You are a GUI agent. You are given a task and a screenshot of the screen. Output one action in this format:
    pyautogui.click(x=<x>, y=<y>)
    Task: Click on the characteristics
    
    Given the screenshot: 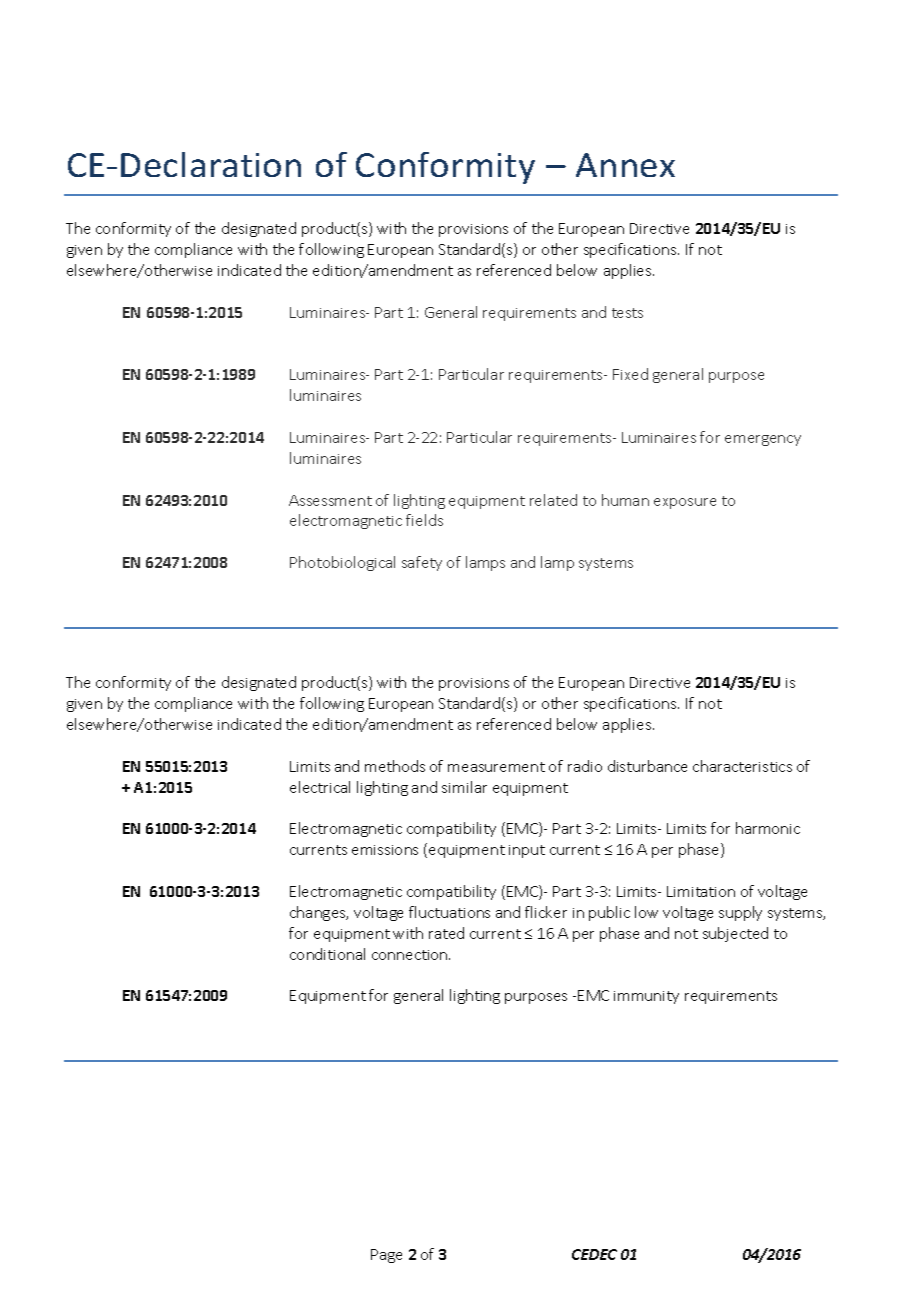 What is the action you would take?
    pyautogui.click(x=742, y=766)
